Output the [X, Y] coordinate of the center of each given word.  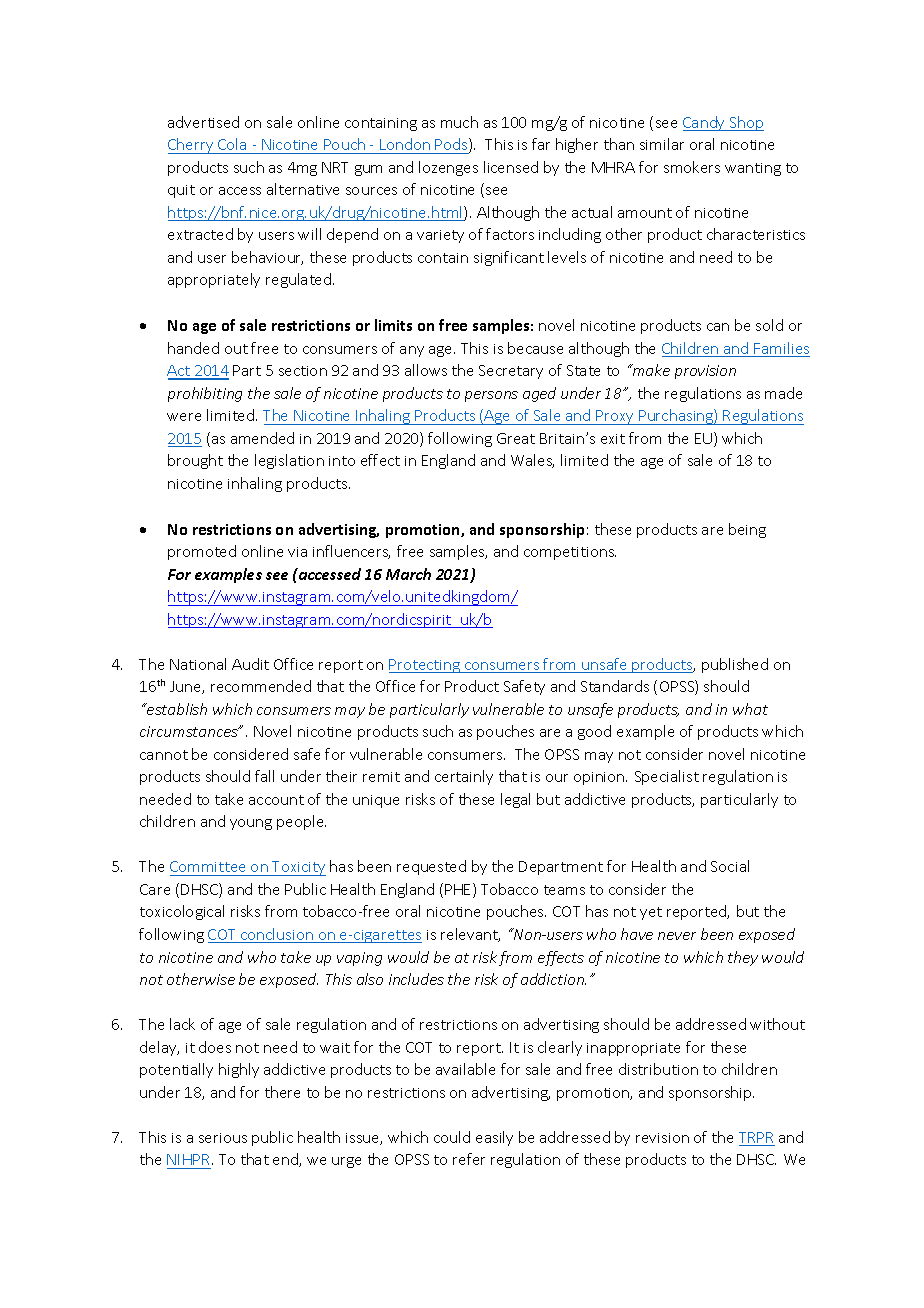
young [251, 824]
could [452, 1137]
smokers [692, 167]
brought [195, 461]
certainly [464, 777]
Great [516, 438]
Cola [232, 144]
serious [223, 1138]
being [747, 530]
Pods [452, 145]
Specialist [667, 777]
